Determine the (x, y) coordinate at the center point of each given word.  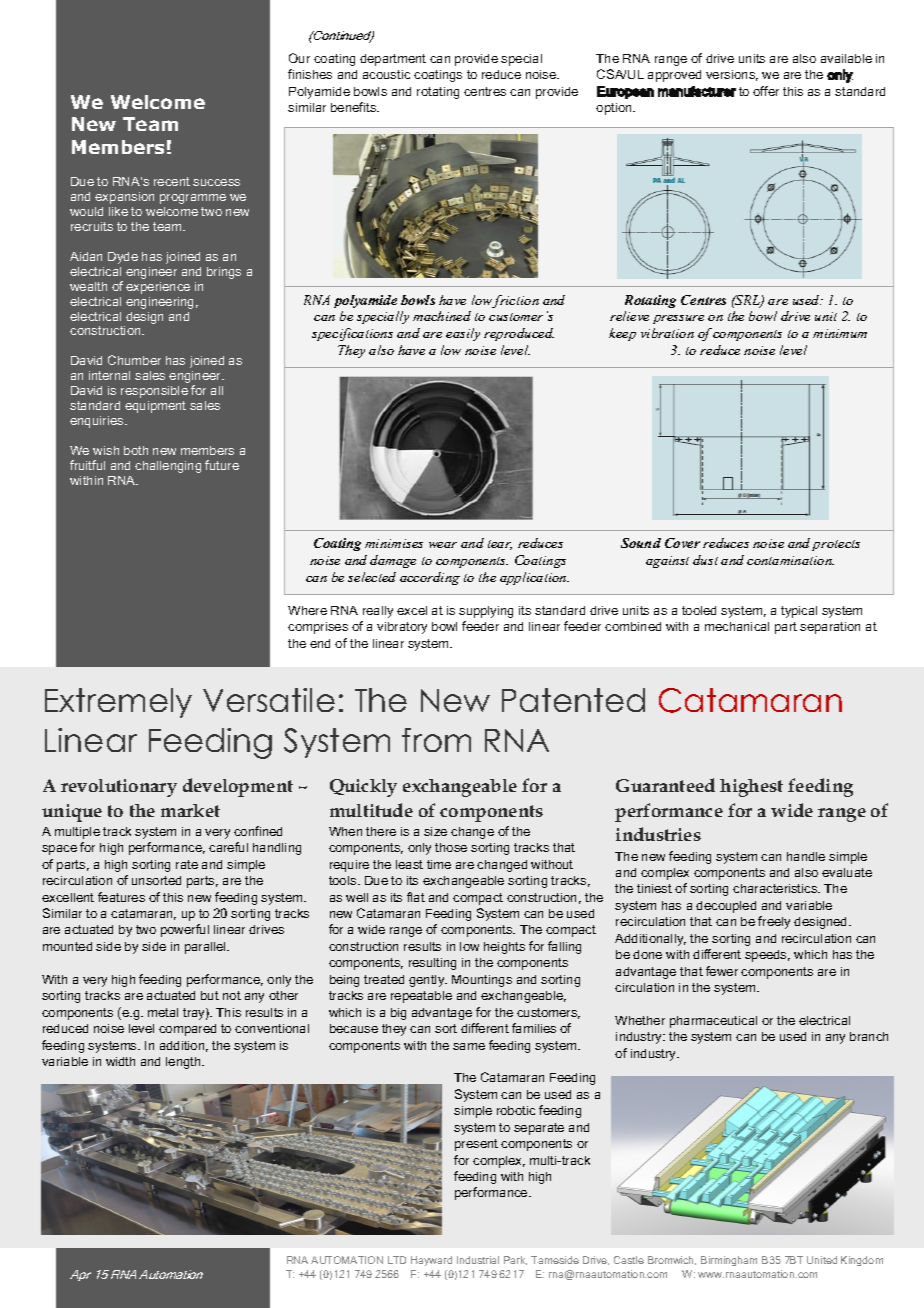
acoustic (386, 74)
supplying (486, 612)
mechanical (737, 626)
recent (172, 181)
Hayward (431, 1261)
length (184, 1063)
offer (766, 91)
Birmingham (729, 1261)
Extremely (118, 703)
